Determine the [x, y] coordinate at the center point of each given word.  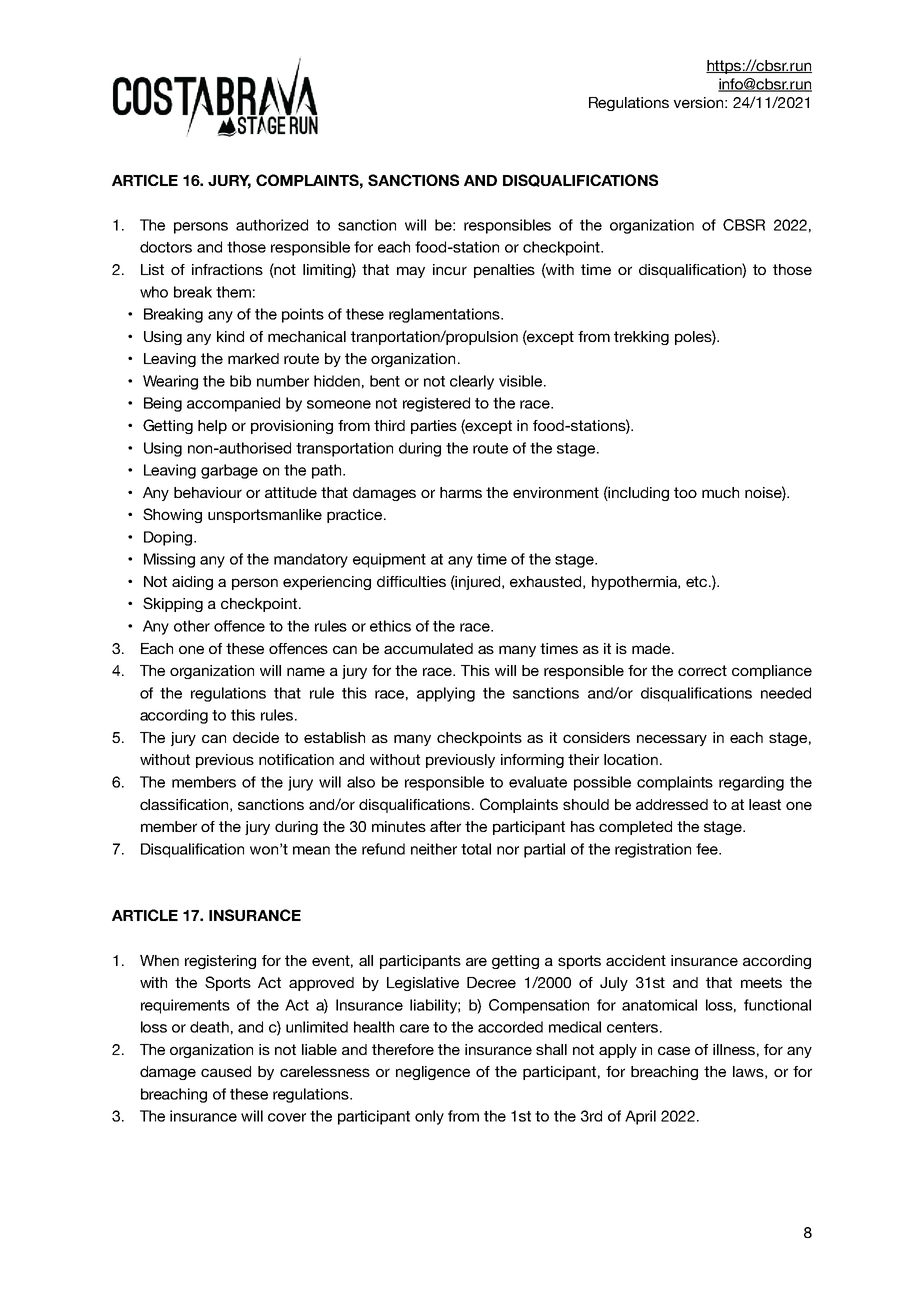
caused [226, 1071]
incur [450, 269]
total [476, 849]
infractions [227, 269]
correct [702, 670]
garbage [229, 471]
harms [461, 492]
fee [708, 849]
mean [311, 850]
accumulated [428, 648]
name [306, 671]
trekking [641, 338]
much [720, 492]
